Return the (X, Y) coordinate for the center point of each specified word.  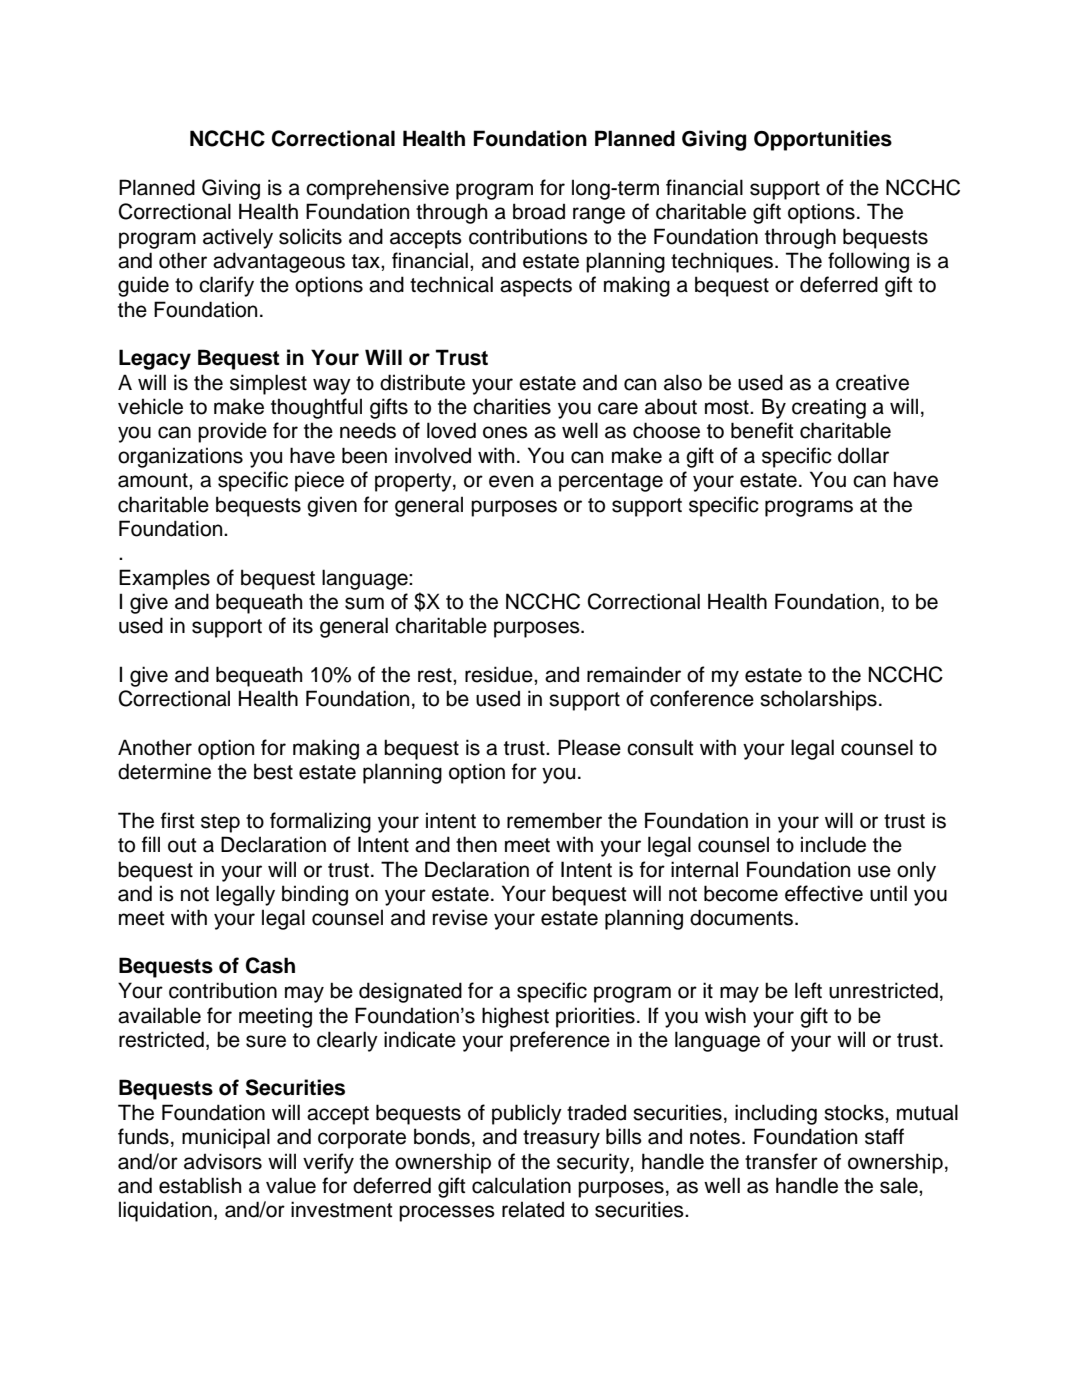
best (273, 771)
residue (500, 674)
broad (539, 211)
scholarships (818, 700)
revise (460, 917)
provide (232, 432)
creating (829, 408)
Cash (270, 965)
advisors (223, 1161)
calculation (521, 1185)
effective (824, 893)
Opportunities (823, 140)
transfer (781, 1161)
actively (238, 238)
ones (505, 432)
